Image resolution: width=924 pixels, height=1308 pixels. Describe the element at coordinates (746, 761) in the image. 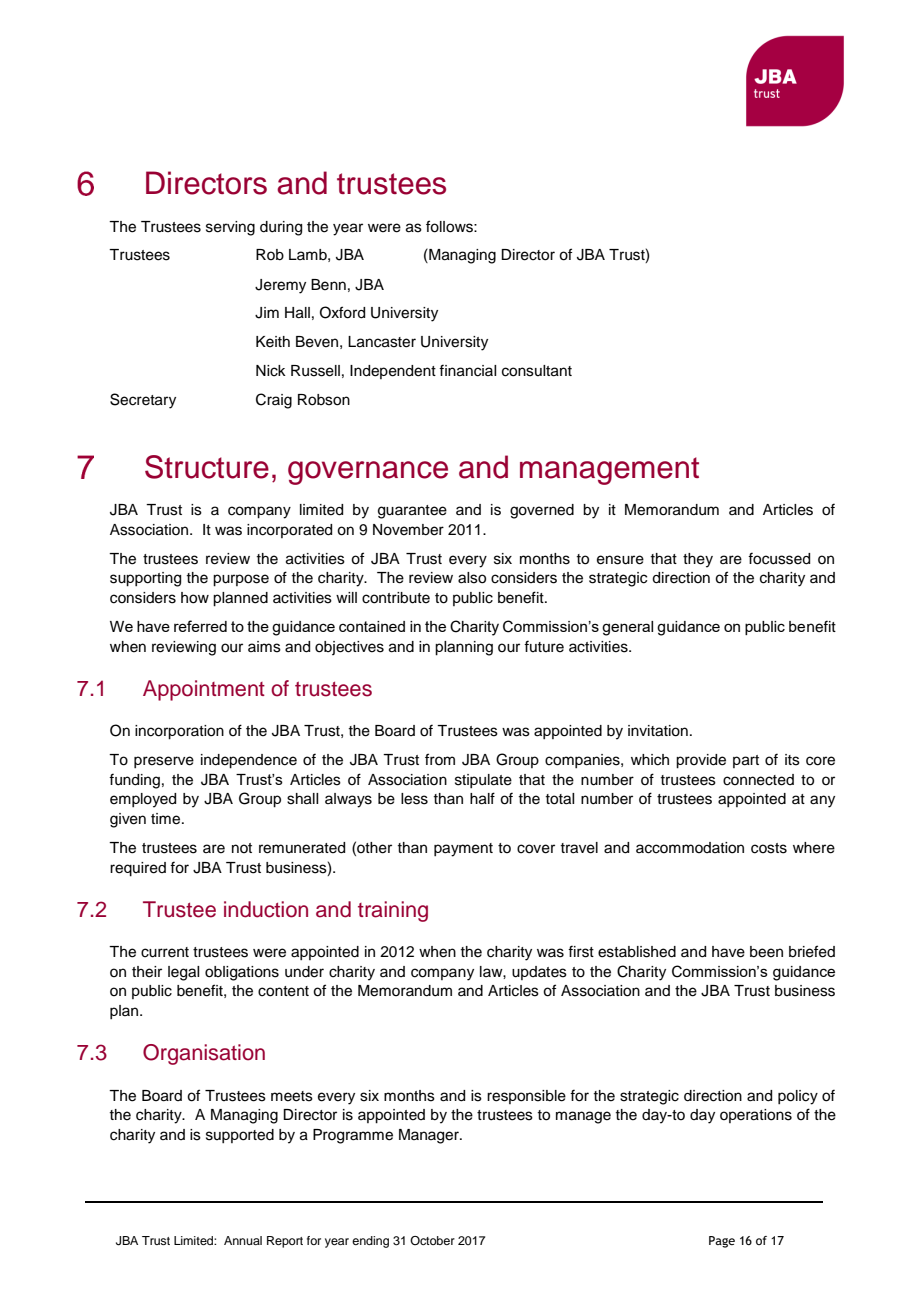

I see `part` at that location.
